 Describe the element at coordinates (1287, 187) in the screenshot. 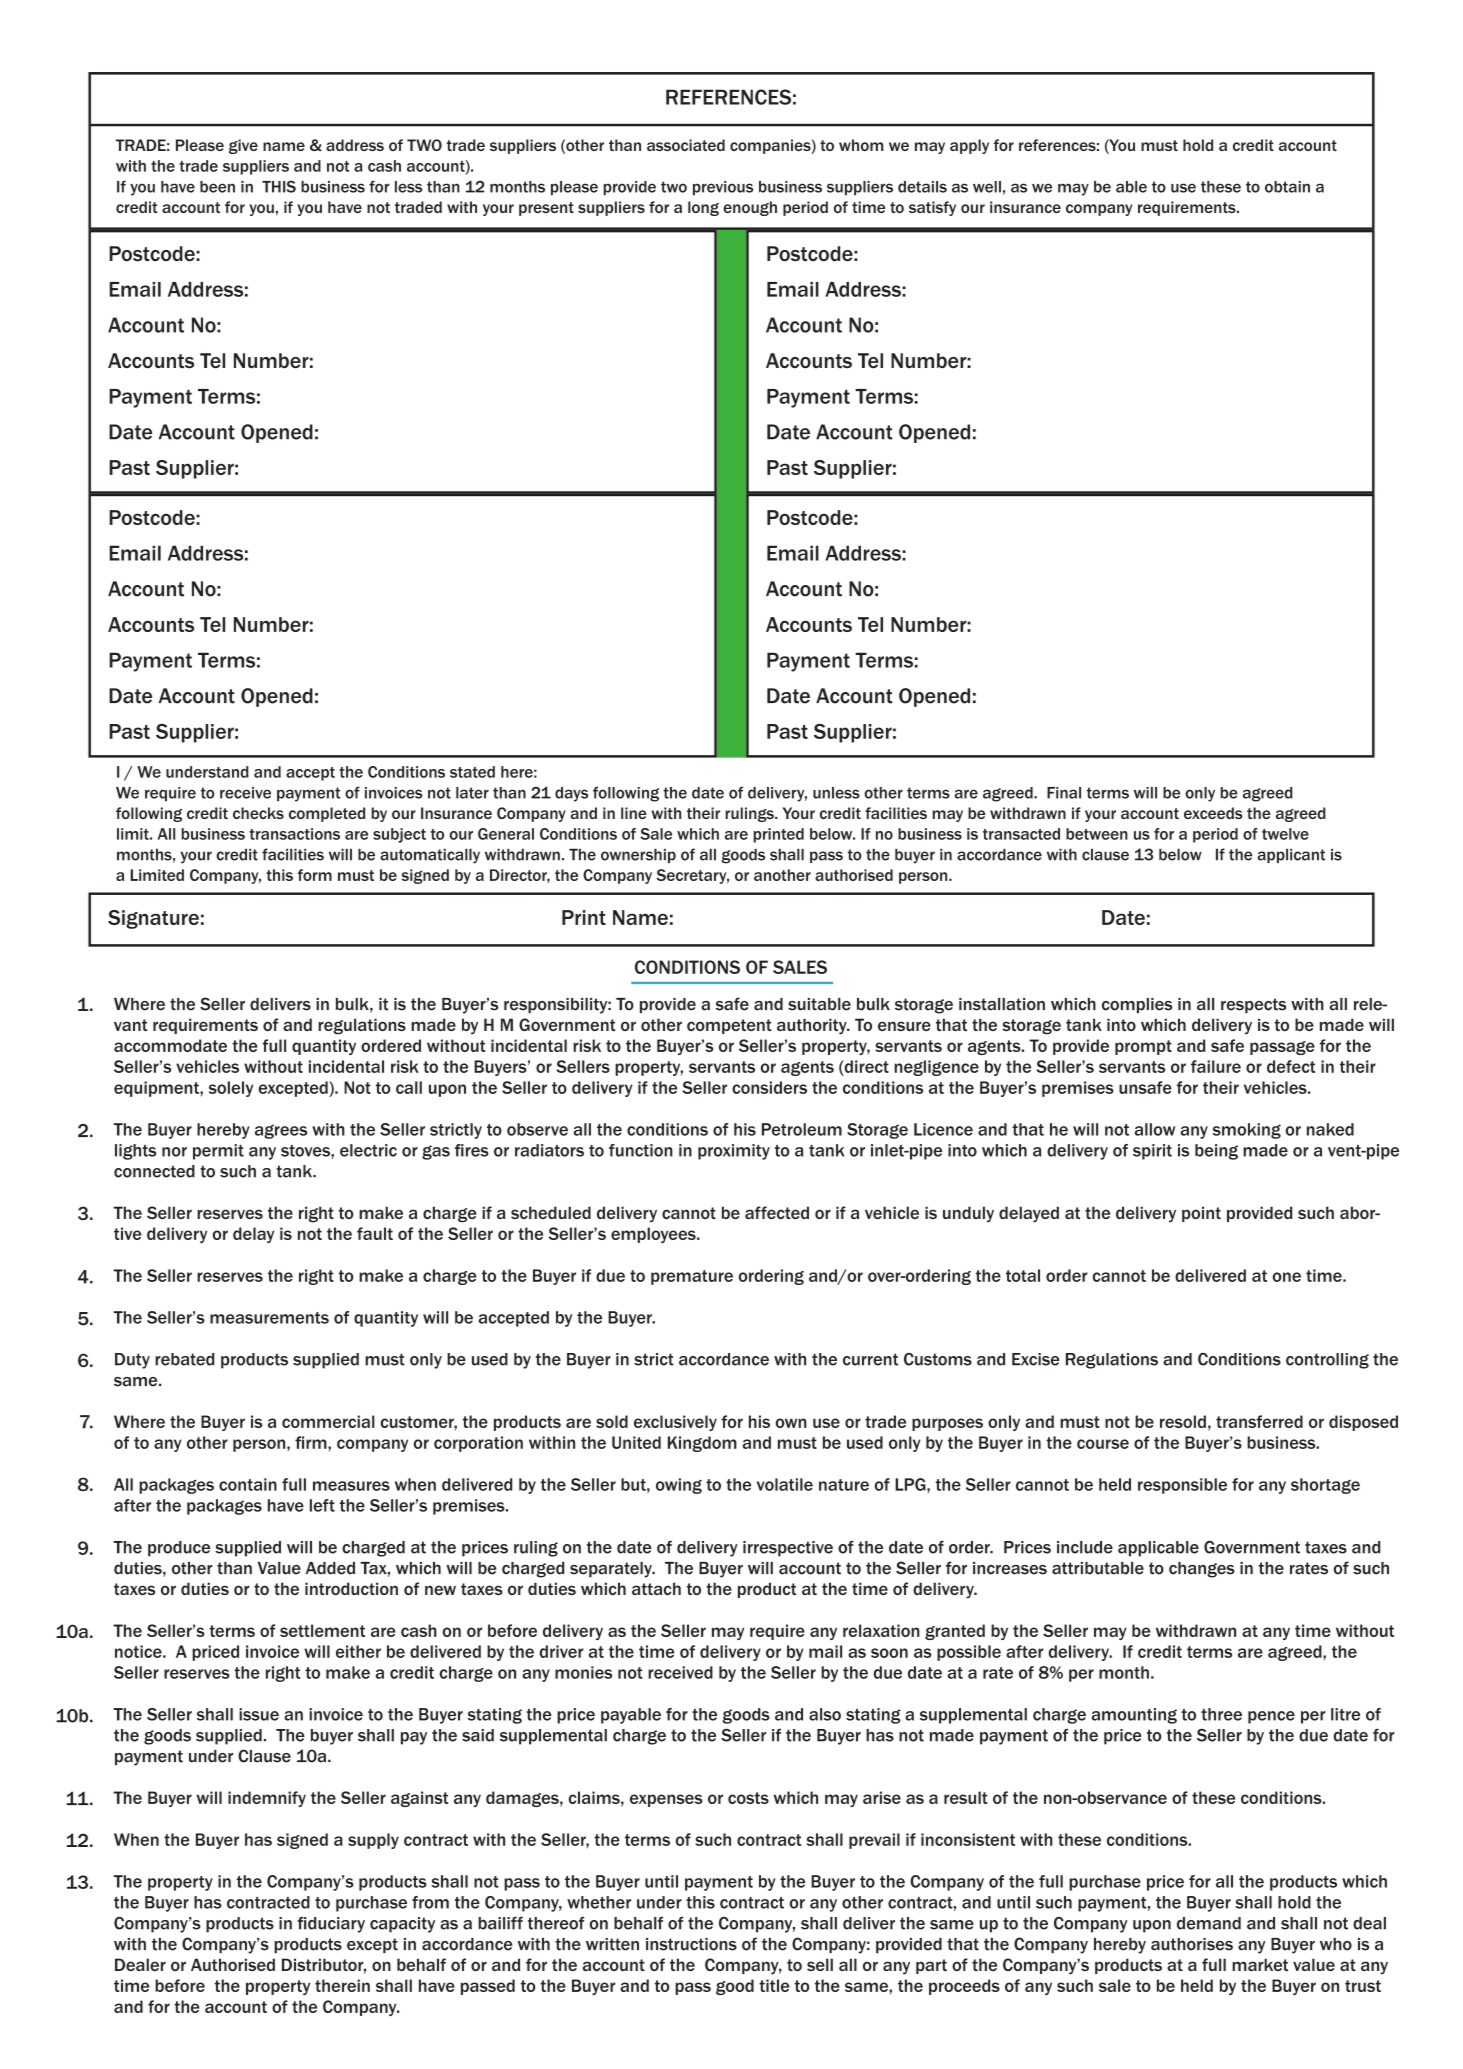

I see `obtain` at that location.
